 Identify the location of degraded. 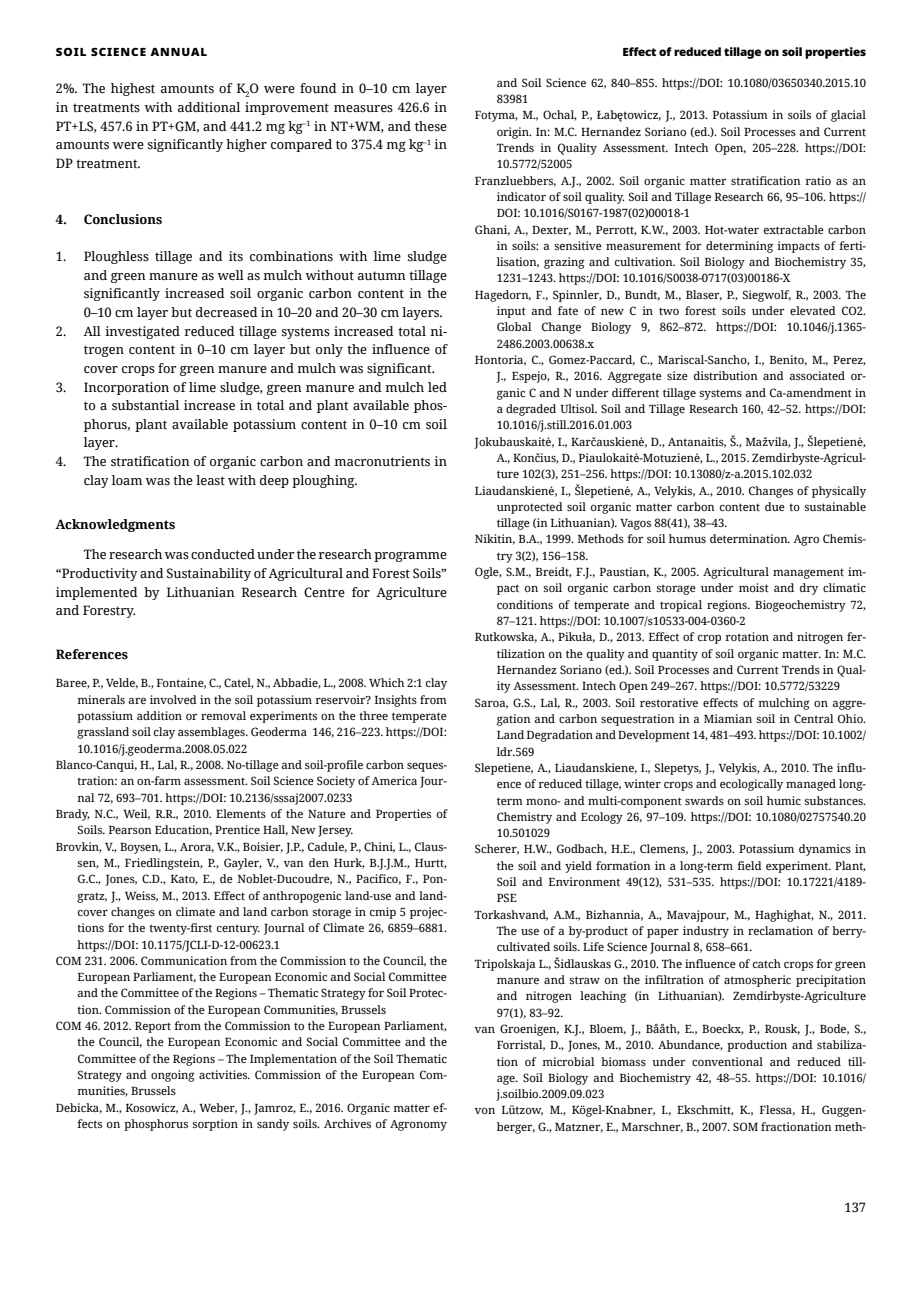
(531, 410).
